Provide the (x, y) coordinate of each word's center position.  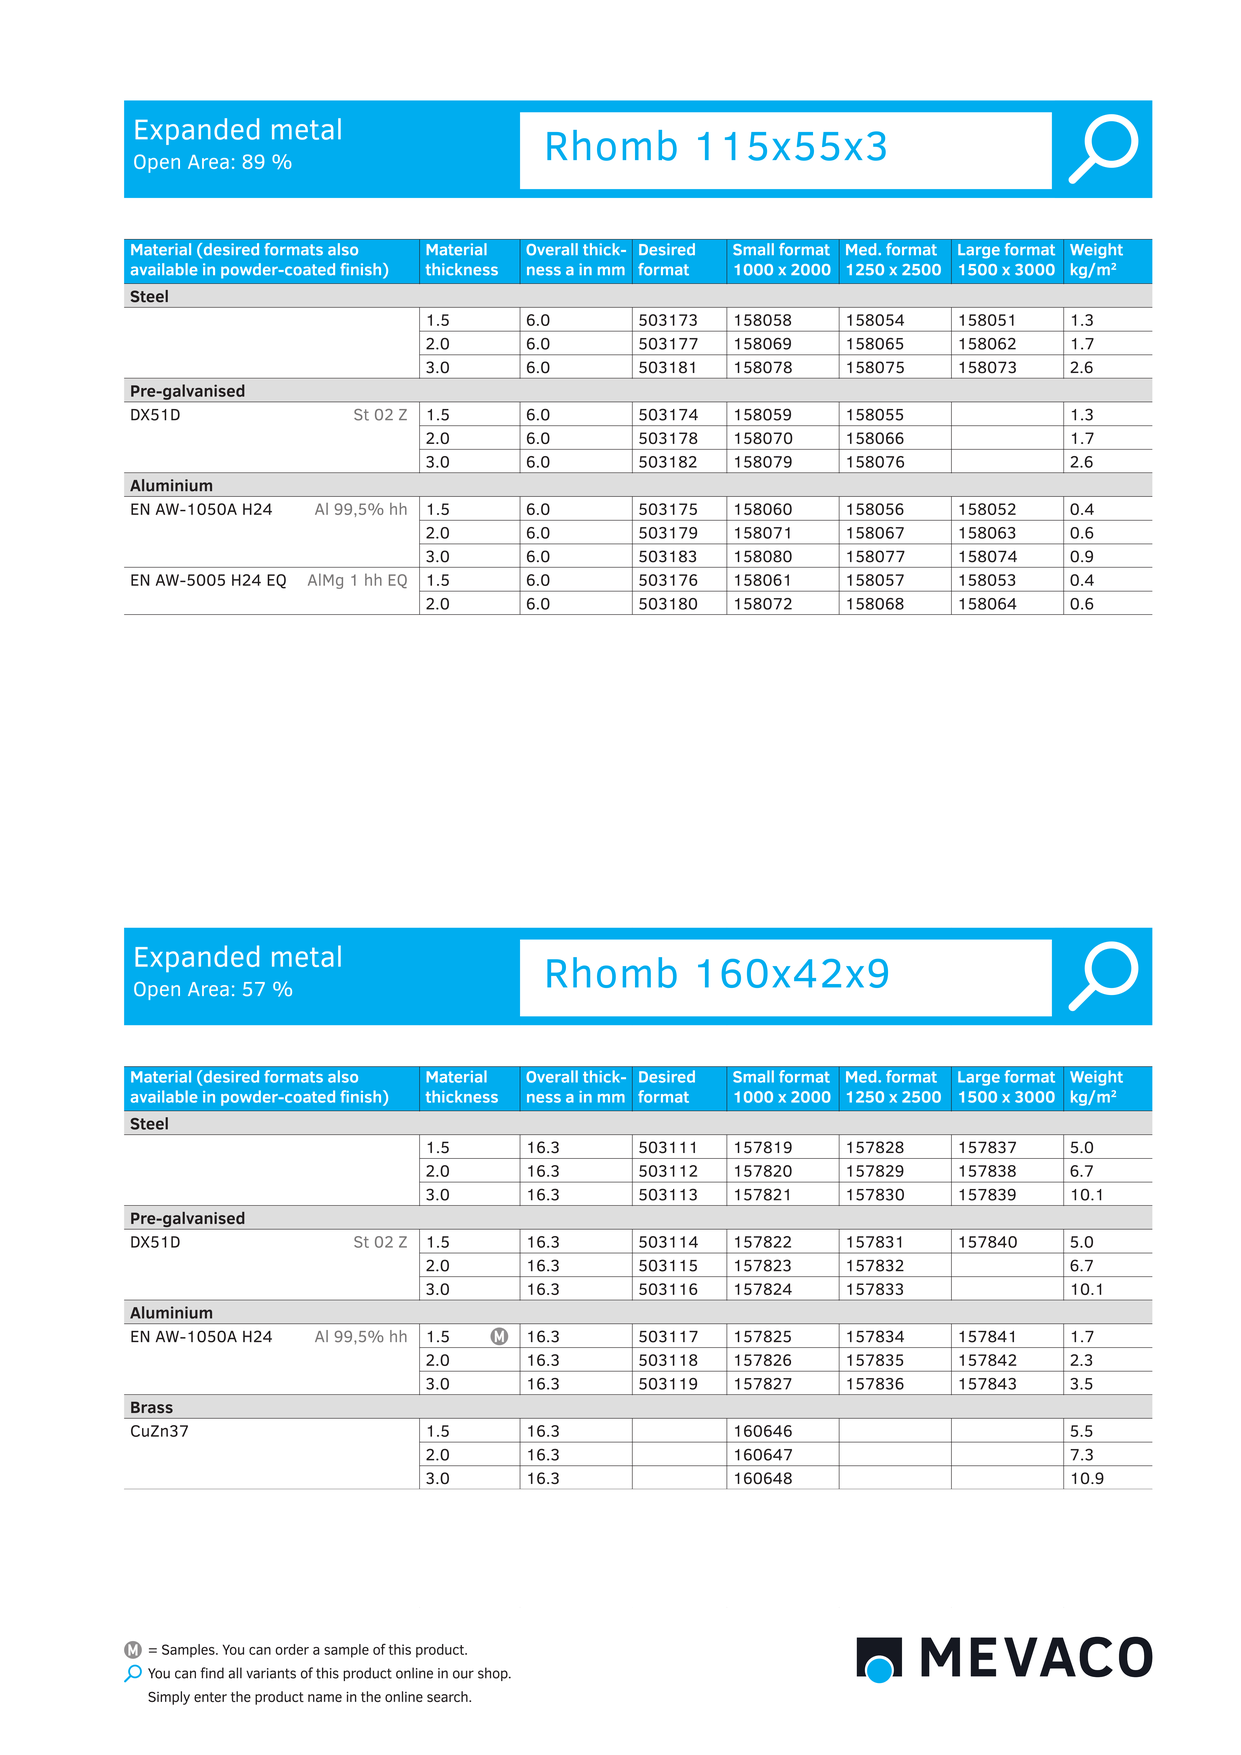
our (463, 1674)
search (448, 1696)
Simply (169, 1698)
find (212, 1673)
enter (210, 1697)
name (325, 1698)
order (292, 1649)
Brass (152, 1407)
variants (271, 1673)
